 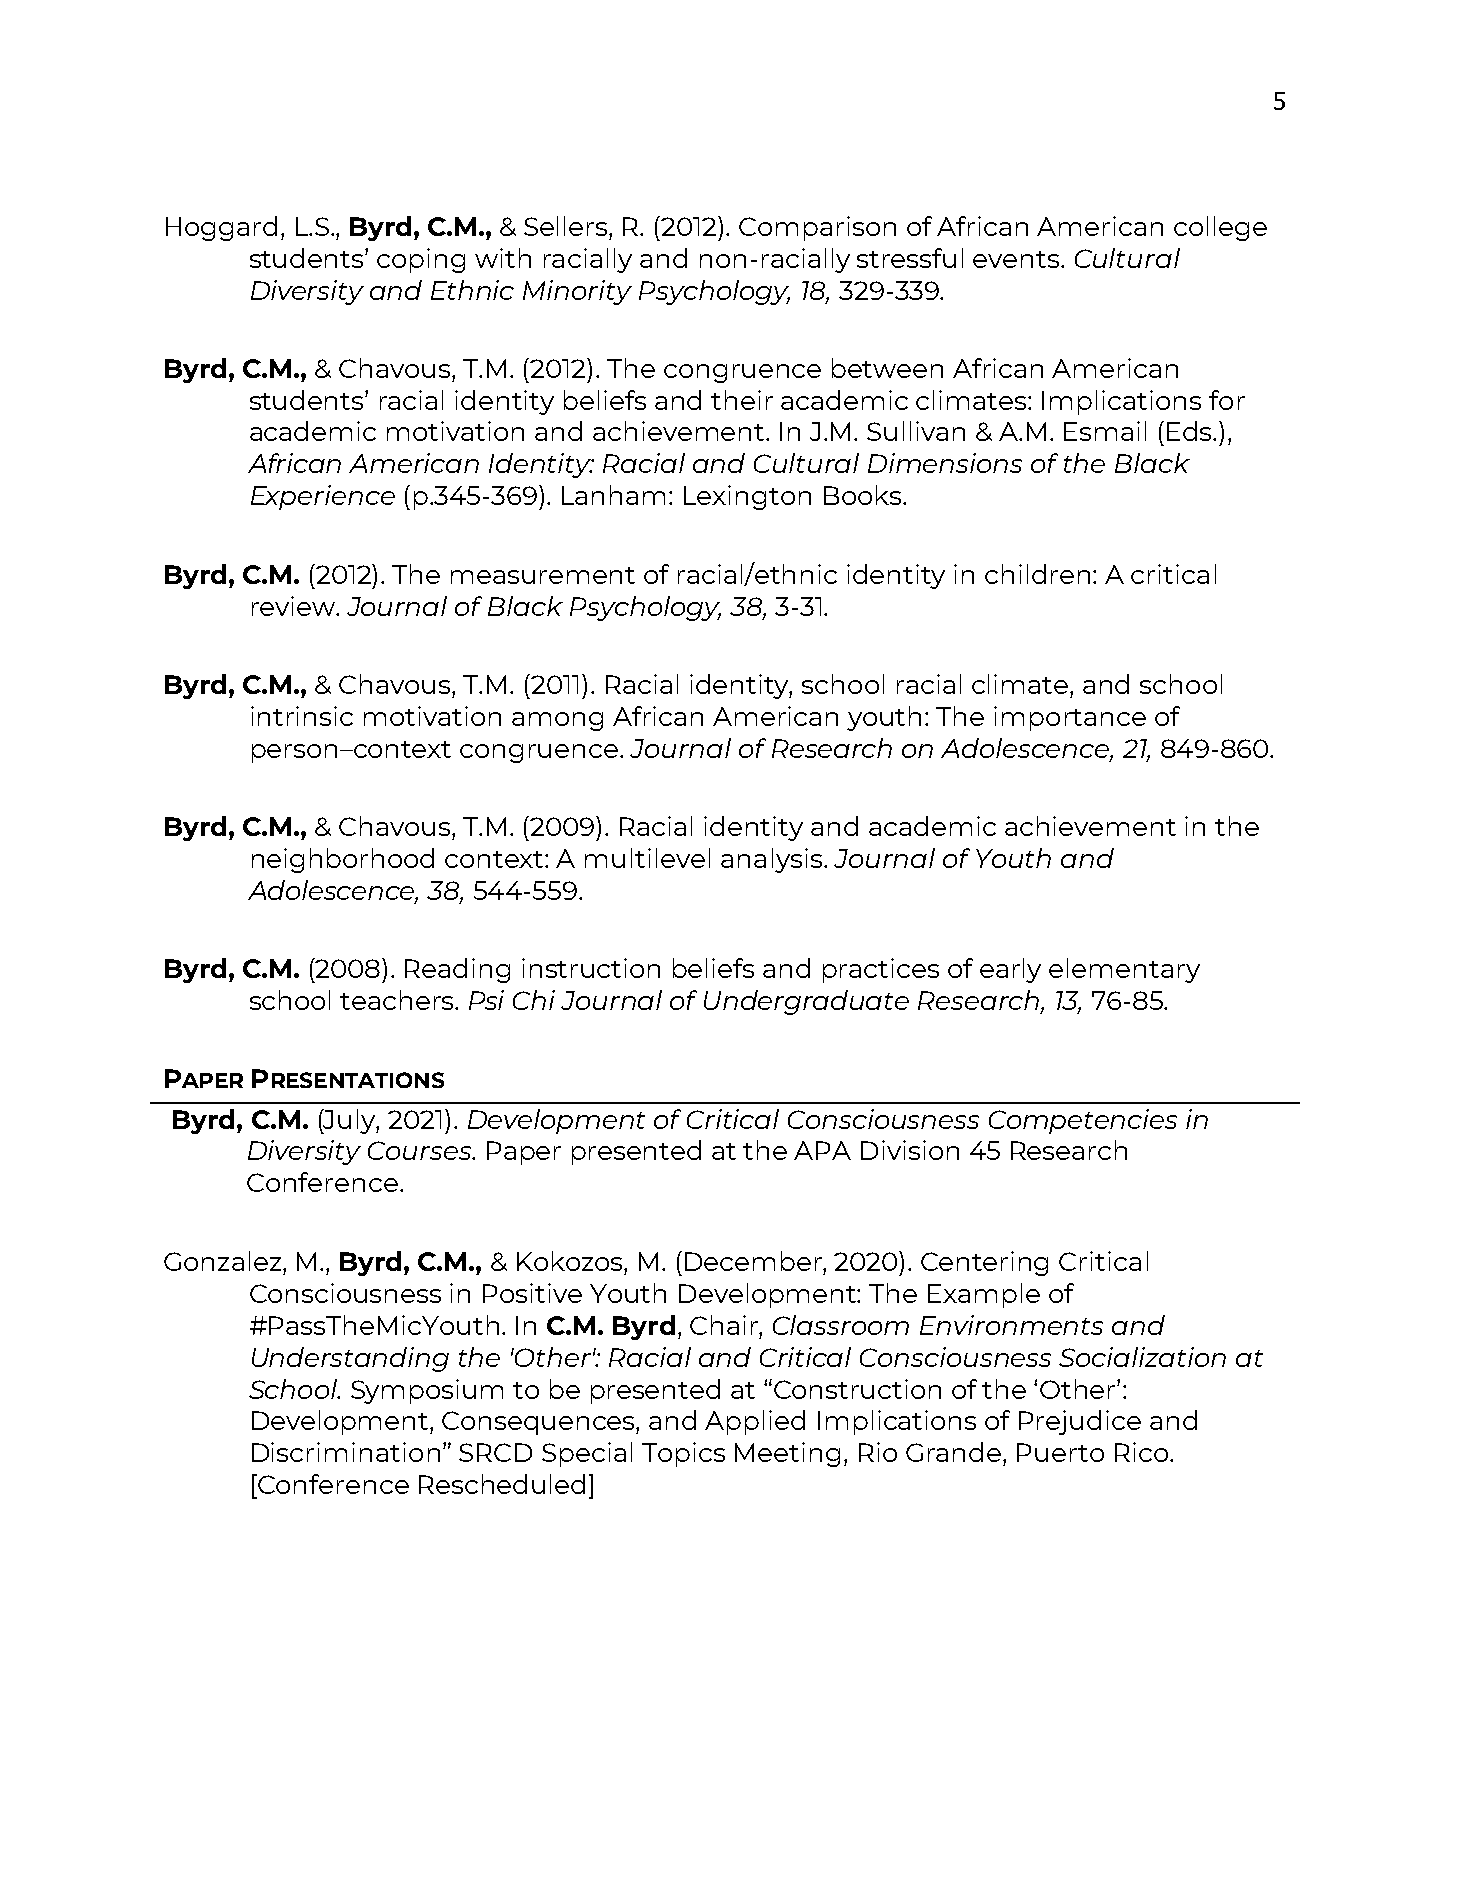 I want to click on July, so click(x=350, y=1121).
